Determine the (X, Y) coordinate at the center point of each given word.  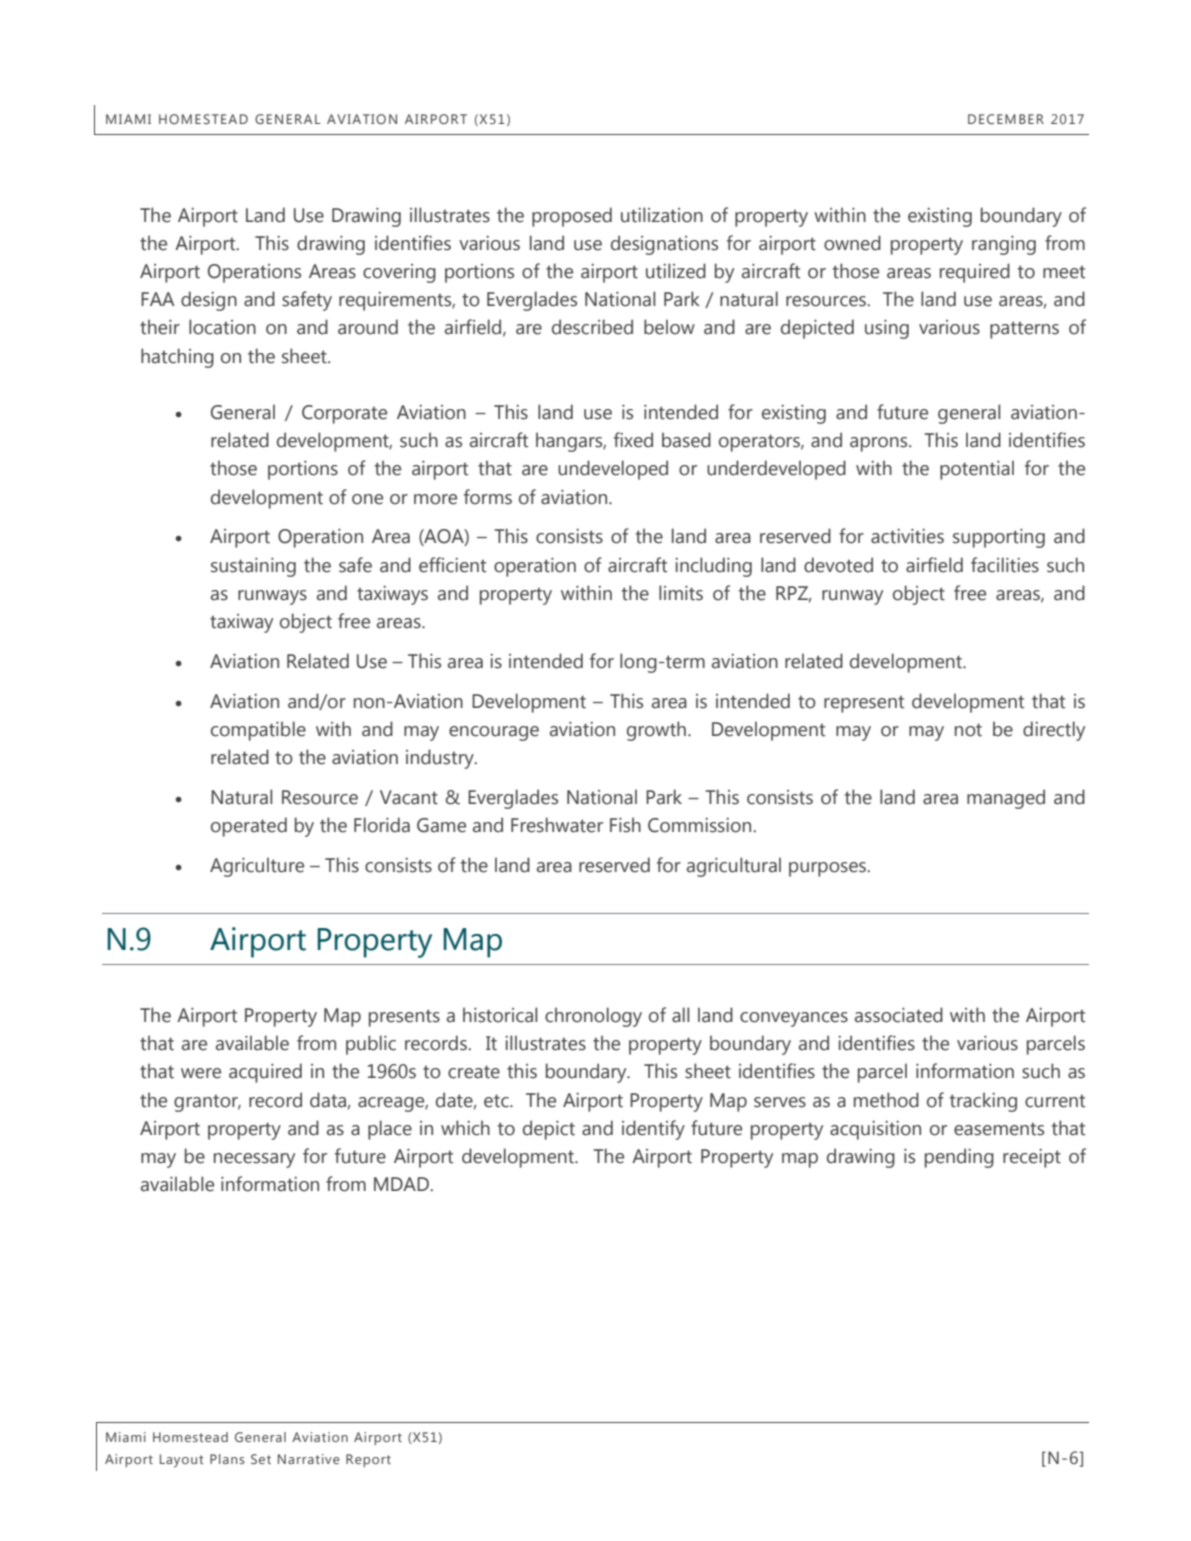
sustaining (253, 567)
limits (681, 593)
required (975, 273)
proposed (572, 217)
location (222, 327)
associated (899, 1015)
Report (368, 1460)
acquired (265, 1073)
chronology (593, 1017)
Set (261, 1459)
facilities (1005, 565)
